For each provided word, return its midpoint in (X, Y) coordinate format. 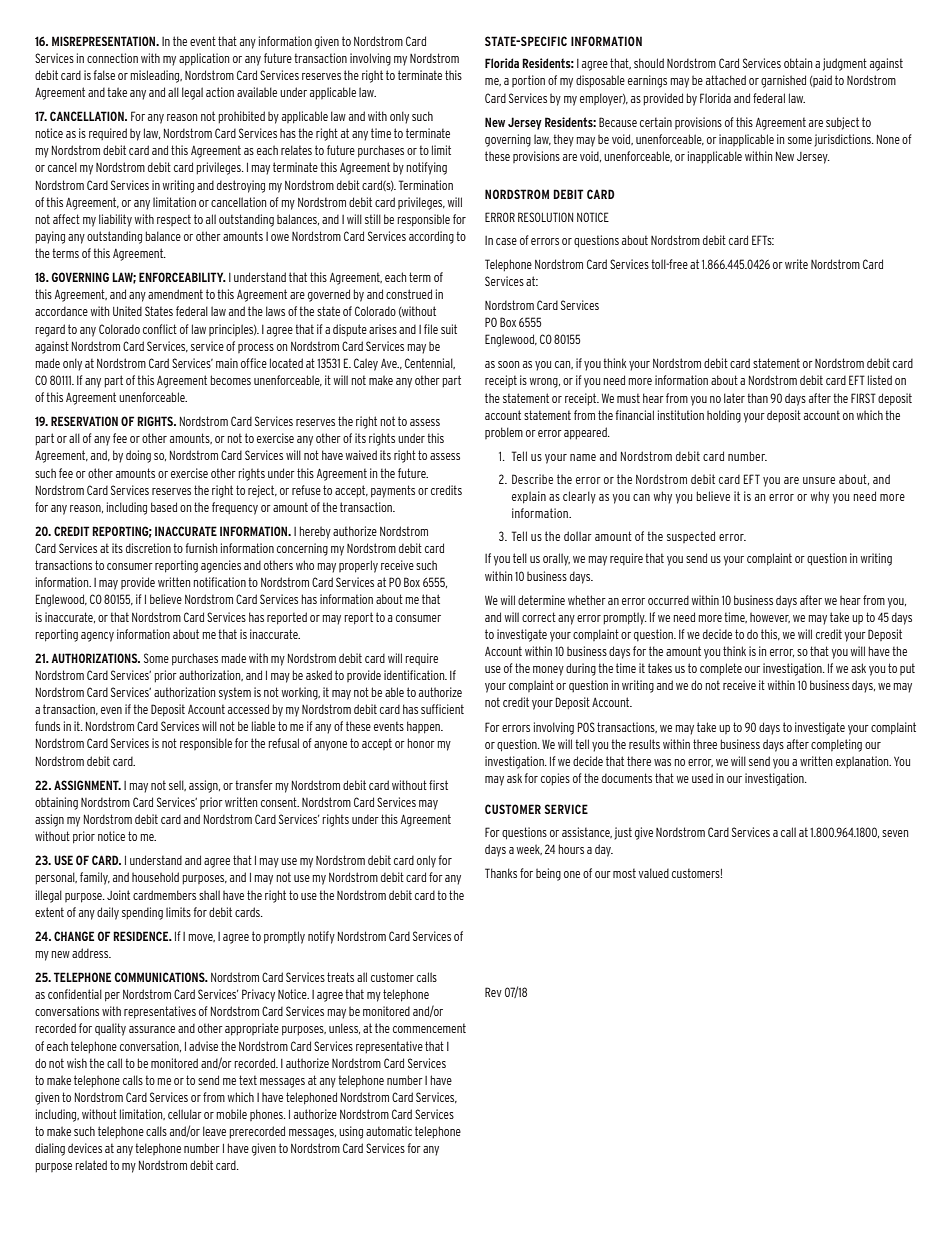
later (734, 398)
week (529, 849)
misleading (156, 76)
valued (653, 873)
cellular (185, 1114)
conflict (160, 329)
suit (449, 329)
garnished (783, 81)
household (155, 877)
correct (539, 617)
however (770, 617)
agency (97, 637)
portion (528, 81)
